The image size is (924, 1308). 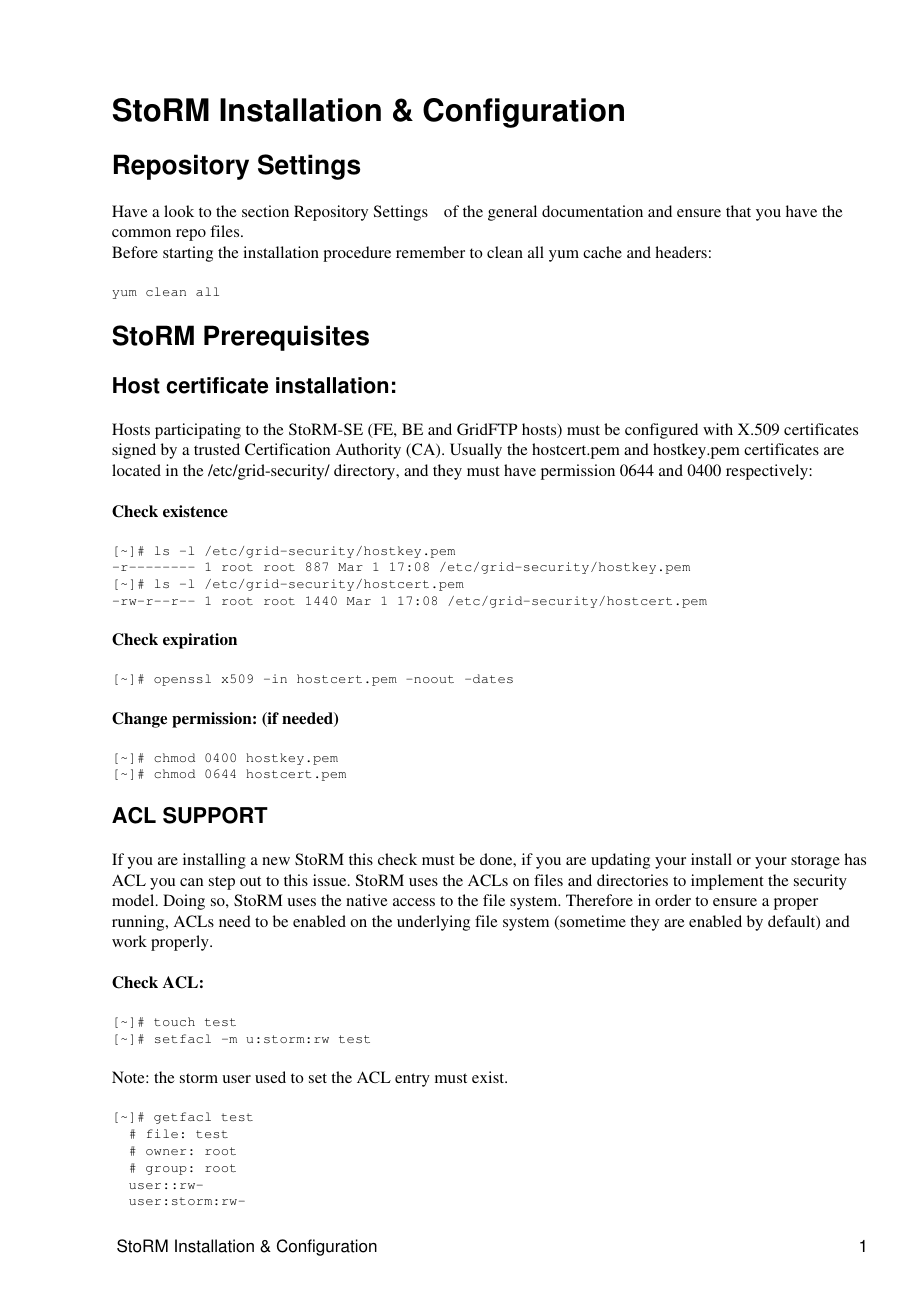 What do you see at coordinates (476, 451) in the screenshot?
I see `Usually` at bounding box center [476, 451].
